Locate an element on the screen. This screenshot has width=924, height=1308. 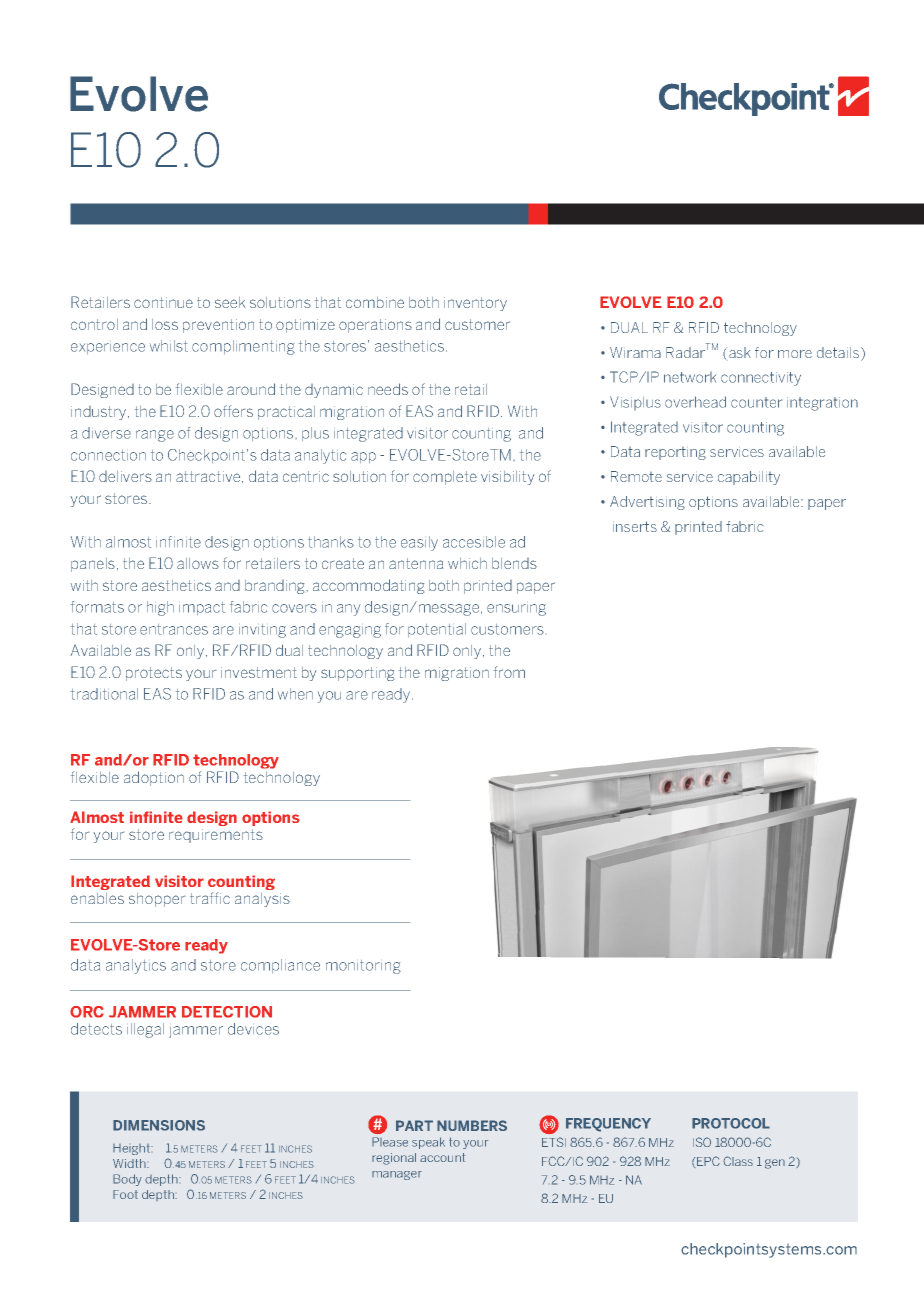
Width is located at coordinates (130, 1163).
